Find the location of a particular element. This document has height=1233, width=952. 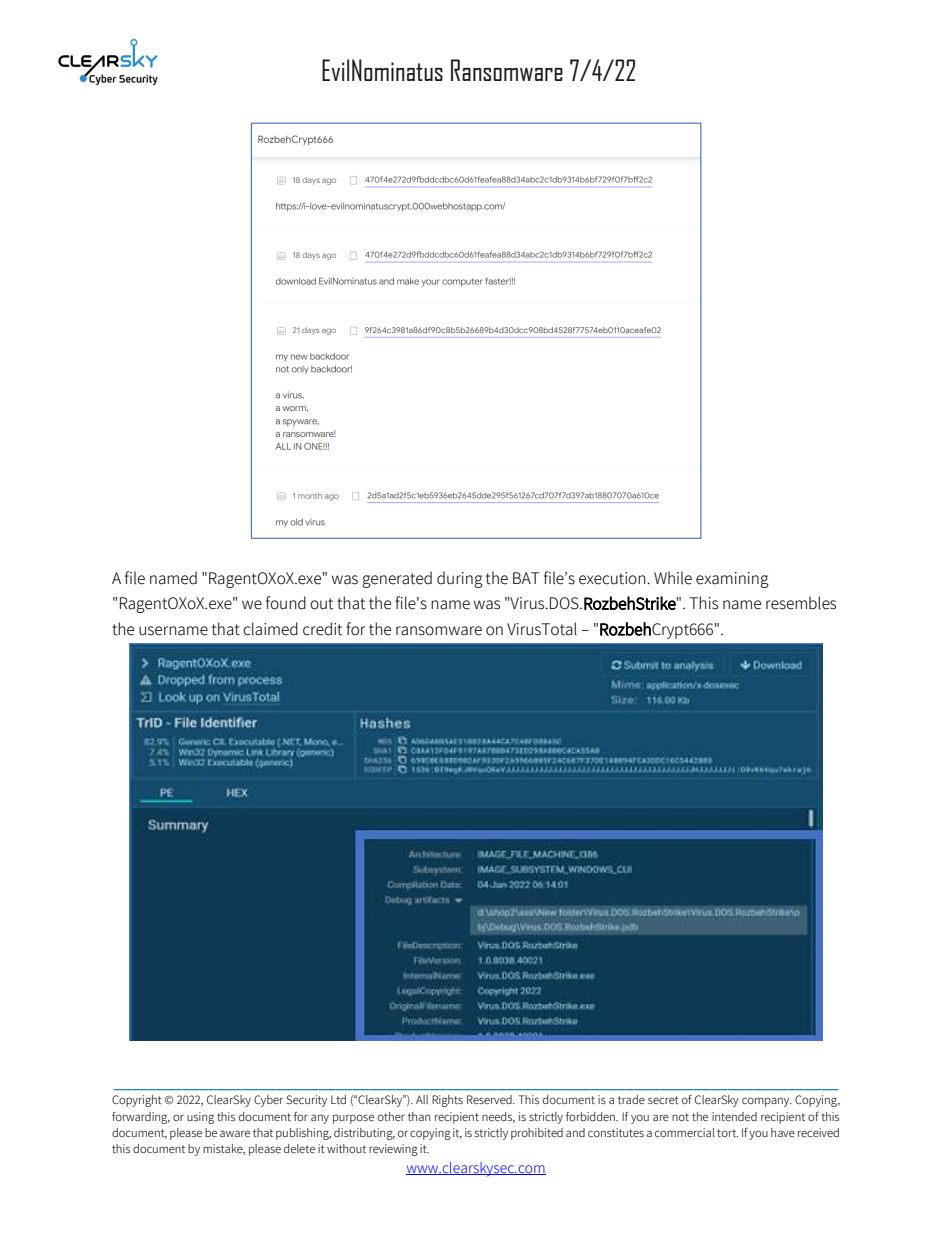

Reserved is located at coordinates (490, 1099).
